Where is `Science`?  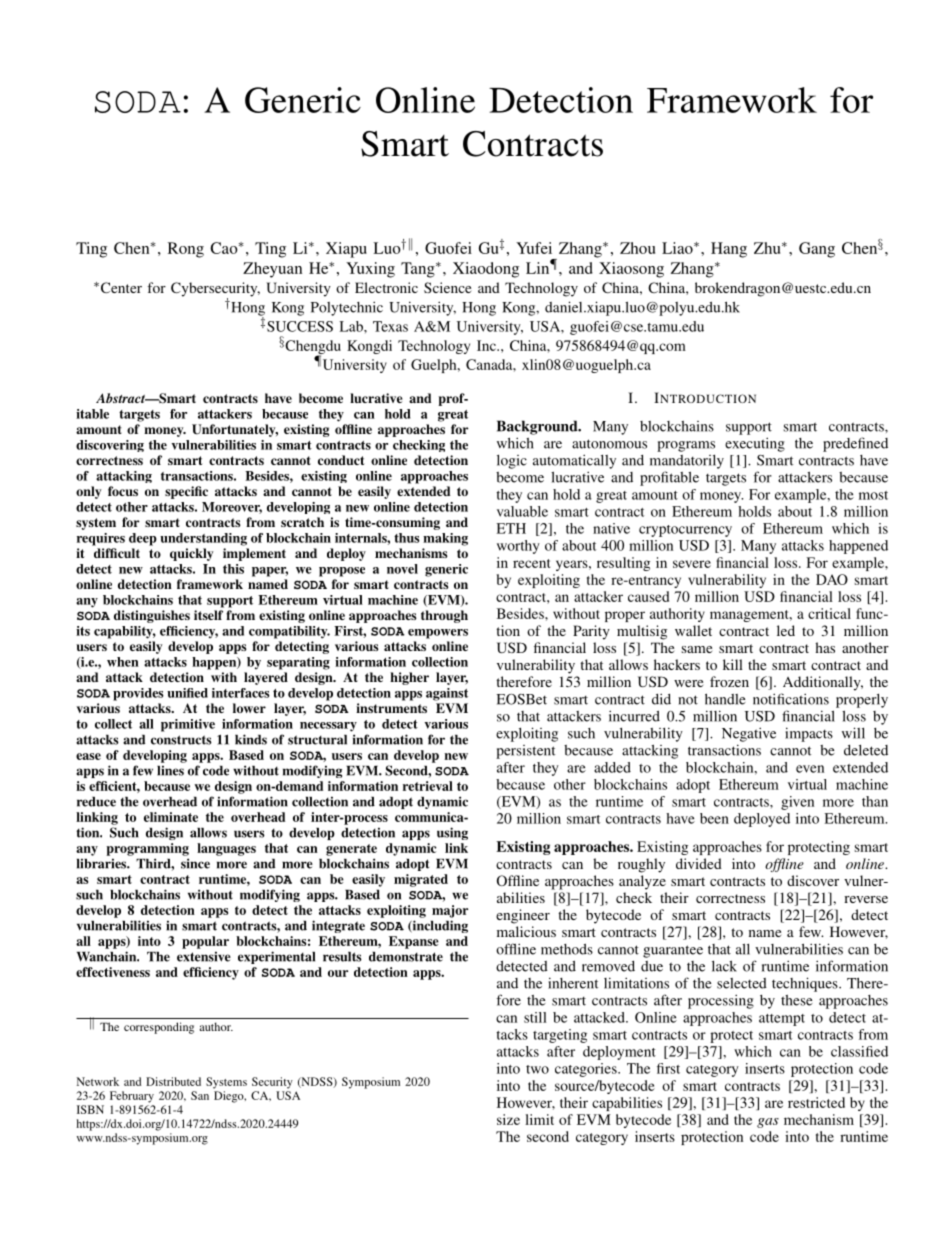 Science is located at coordinates (447, 287).
